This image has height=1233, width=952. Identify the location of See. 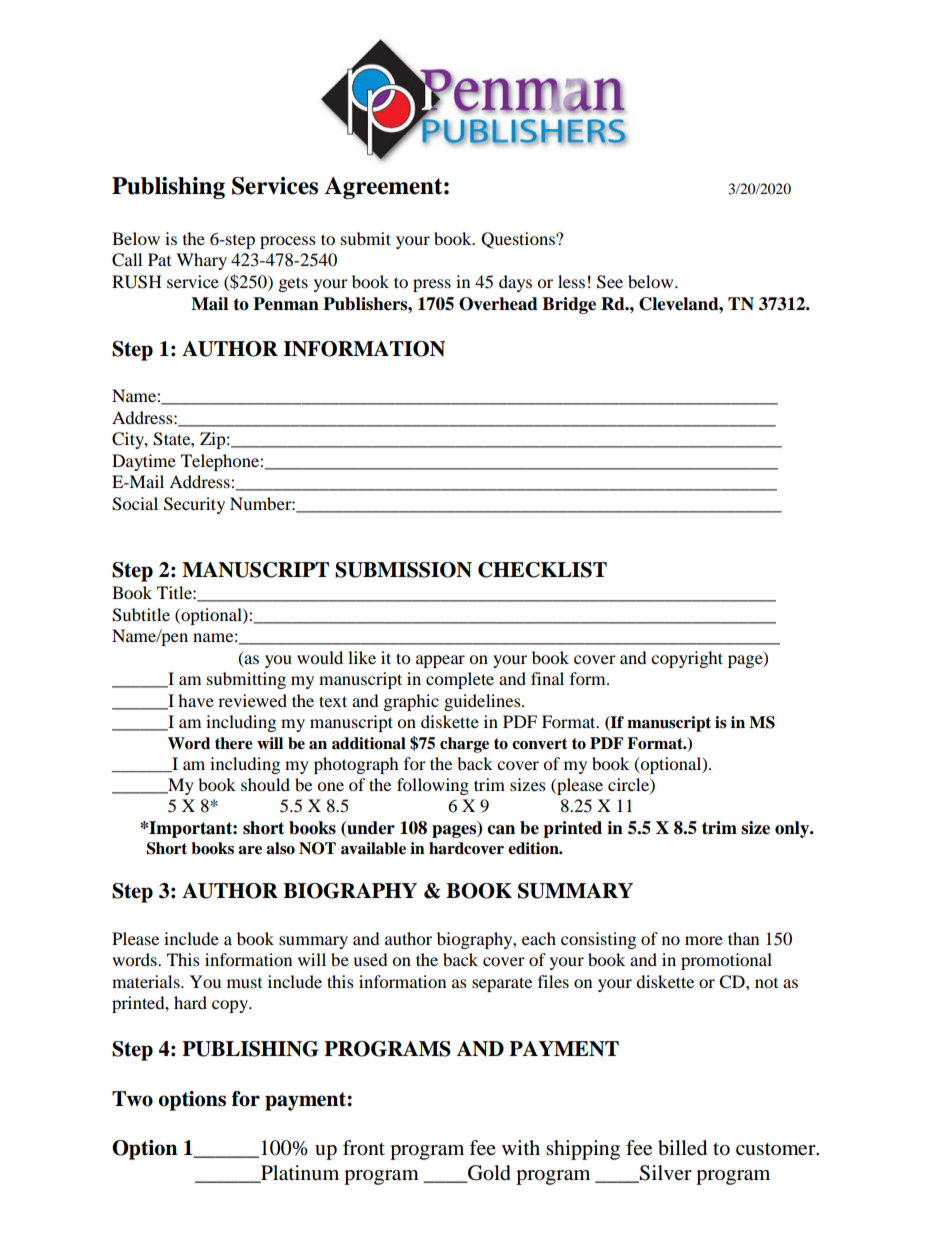
(610, 282).
